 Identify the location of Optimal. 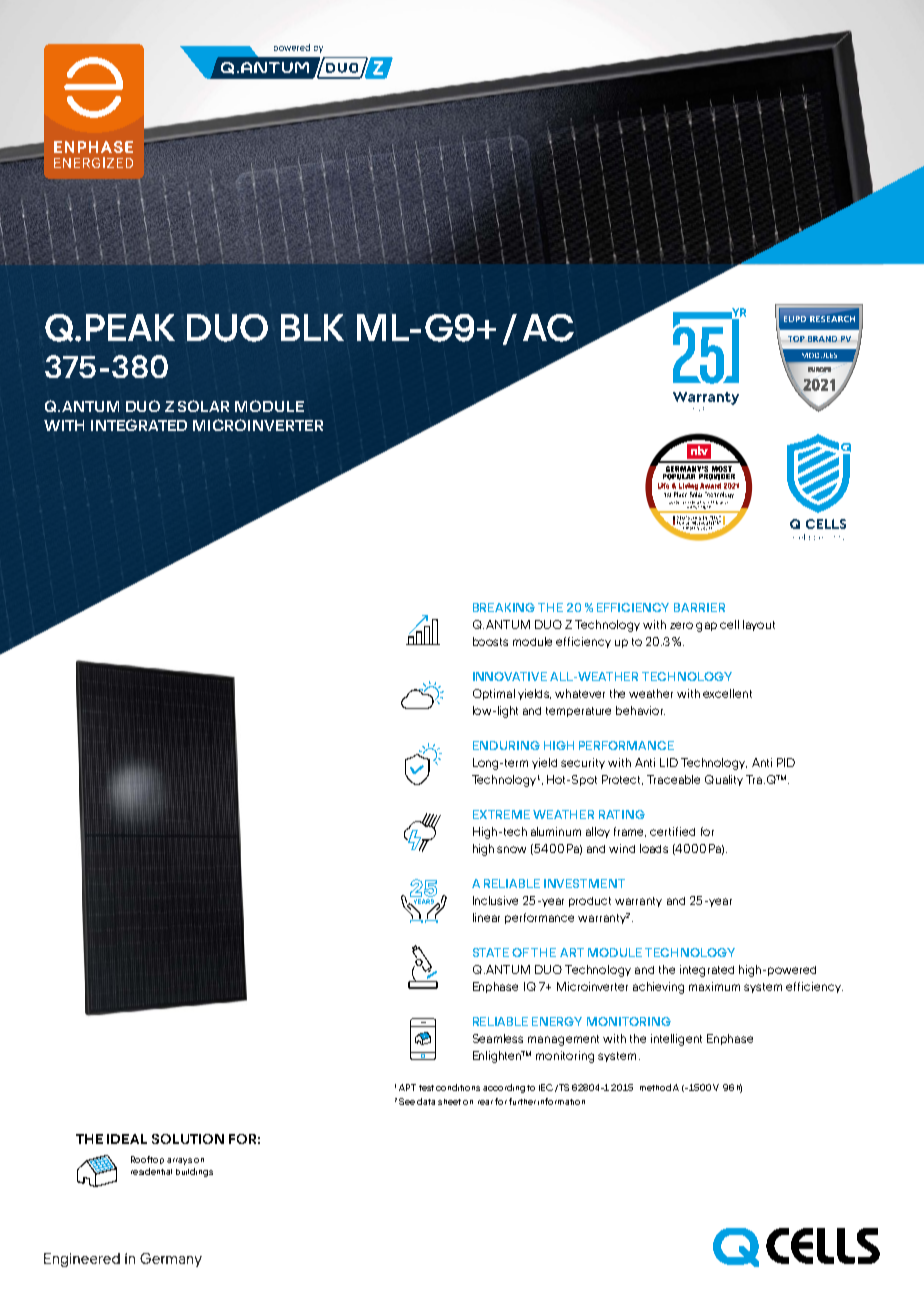
(494, 694).
